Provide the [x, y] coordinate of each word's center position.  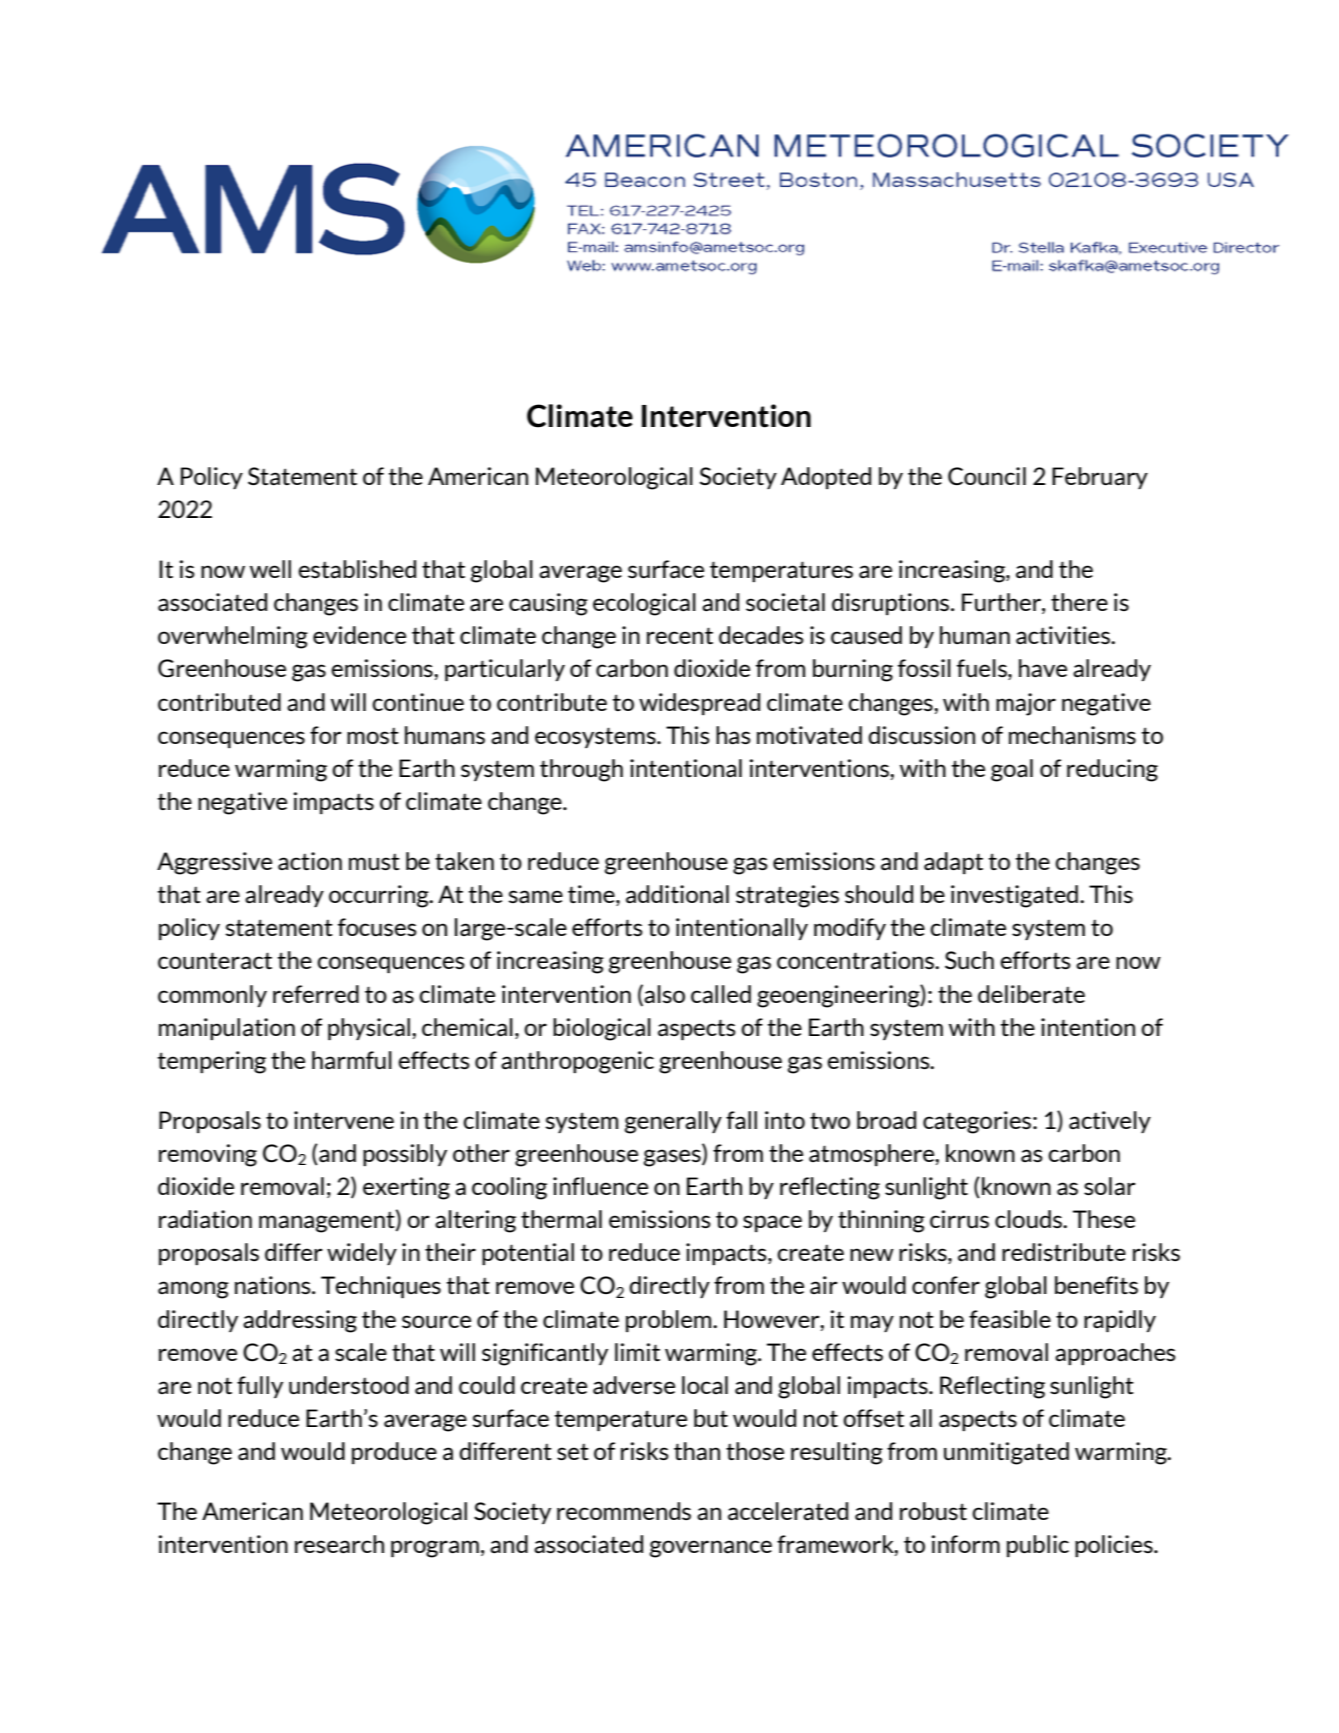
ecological [644, 604]
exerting [406, 1188]
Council [987, 476]
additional [677, 894]
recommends [624, 1511]
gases [673, 1158]
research [339, 1544]
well [270, 569]
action [310, 861]
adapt [953, 863]
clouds [1029, 1219]
